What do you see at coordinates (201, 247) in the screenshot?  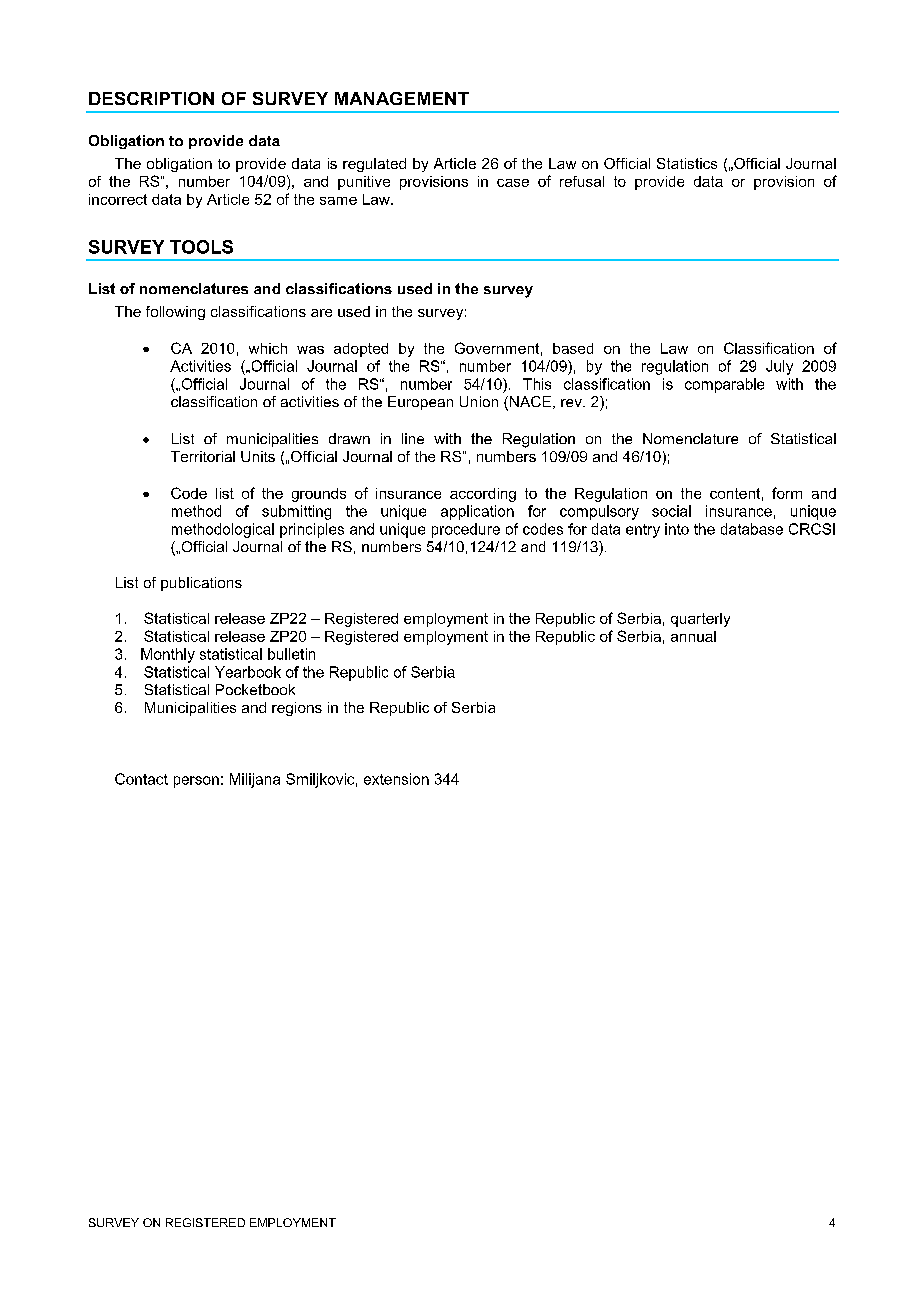 I see `TOOLS` at bounding box center [201, 247].
